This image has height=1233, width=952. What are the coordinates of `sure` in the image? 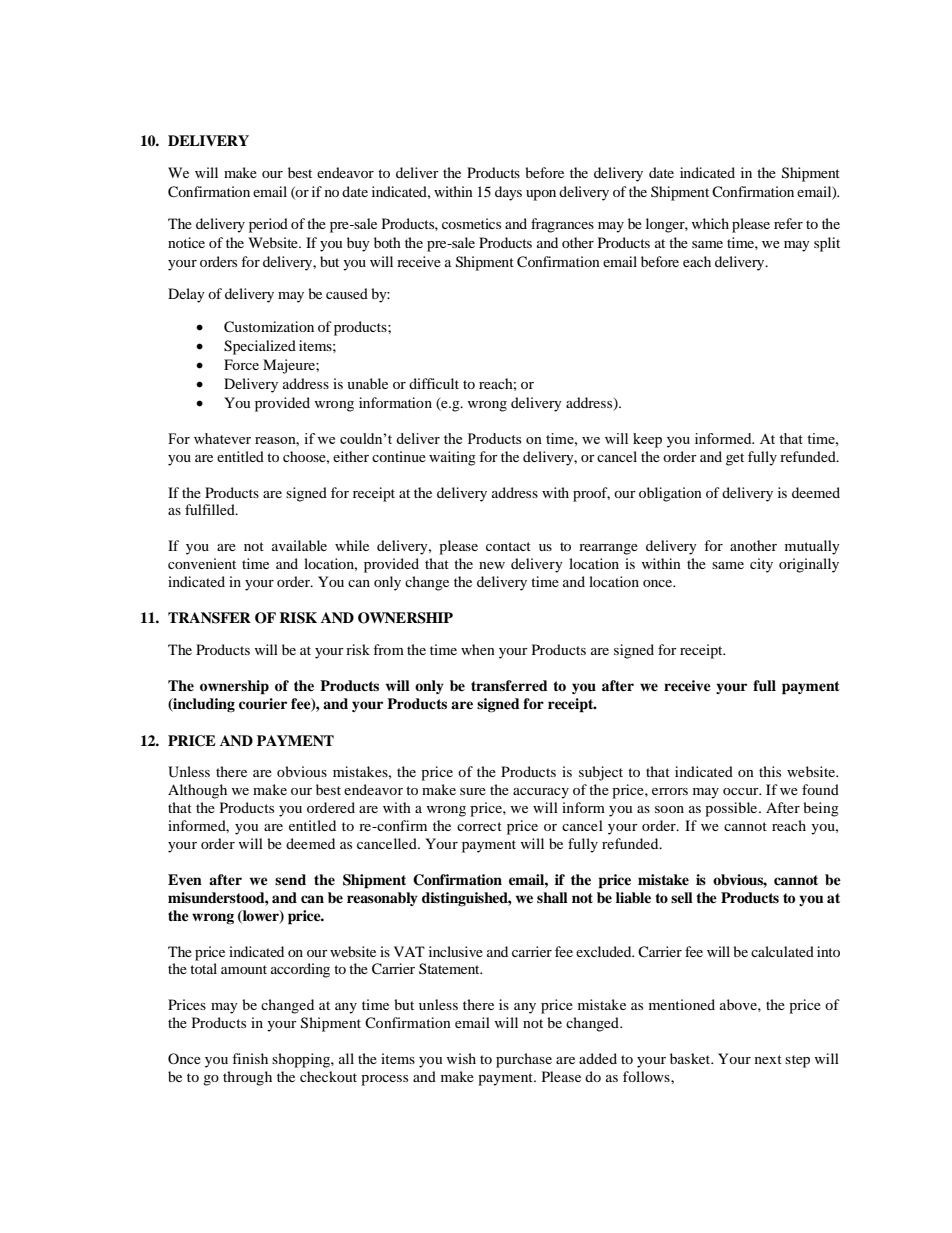 It's located at (473, 791).
